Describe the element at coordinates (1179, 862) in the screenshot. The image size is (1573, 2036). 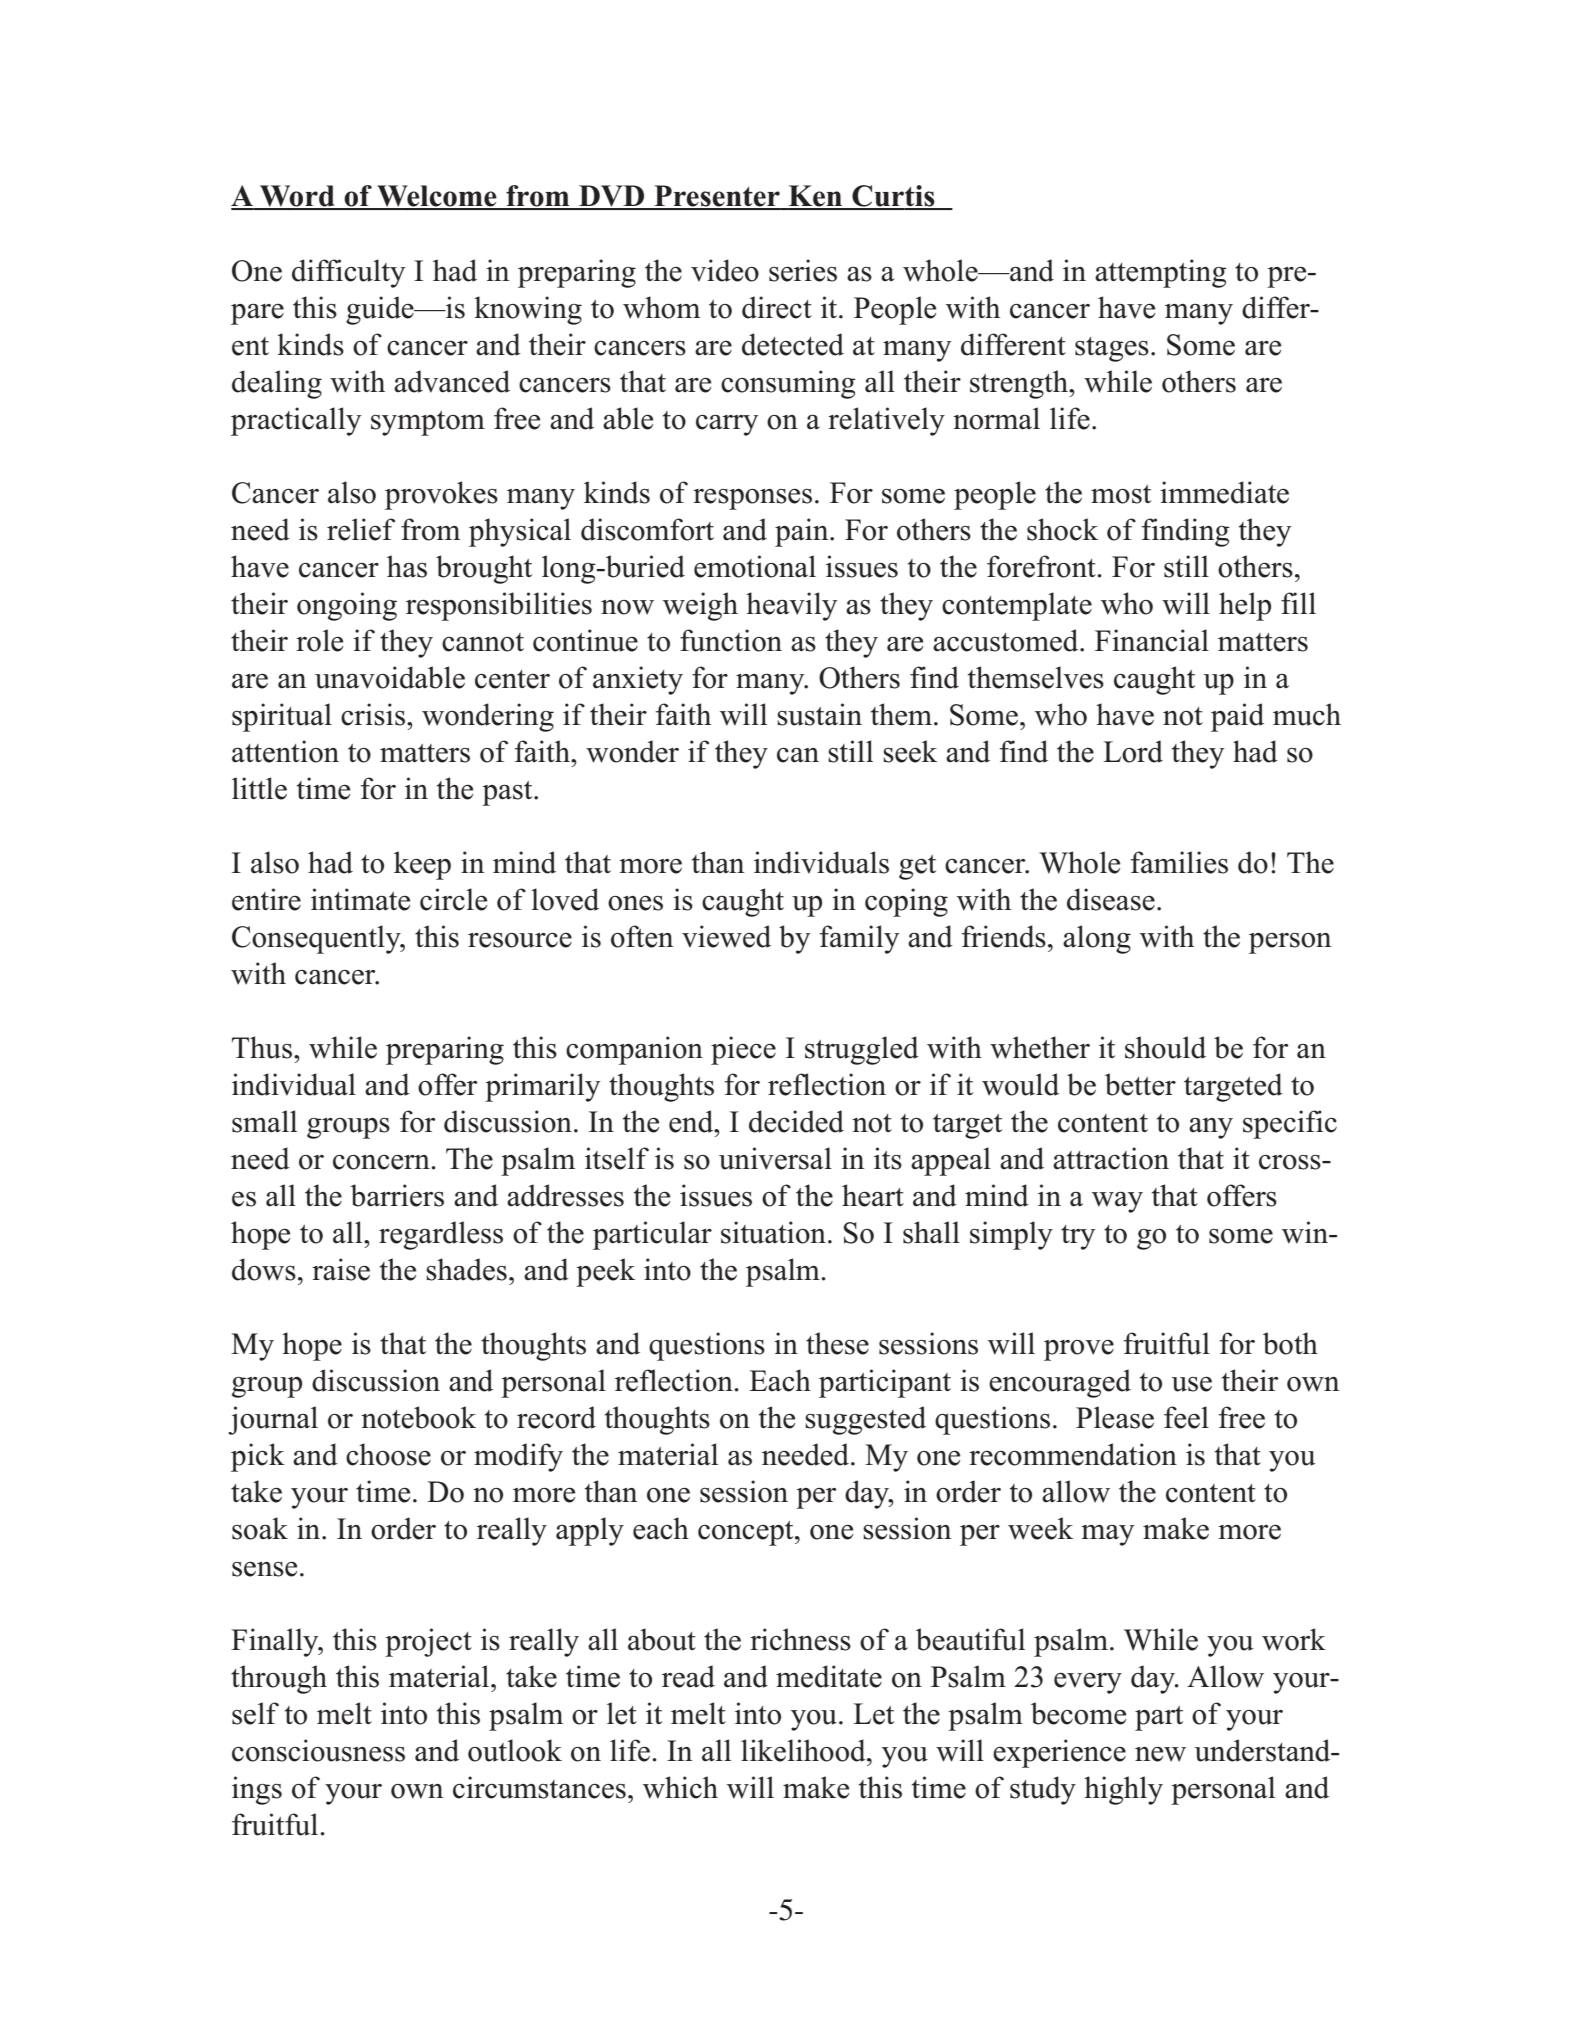
I see `families` at that location.
